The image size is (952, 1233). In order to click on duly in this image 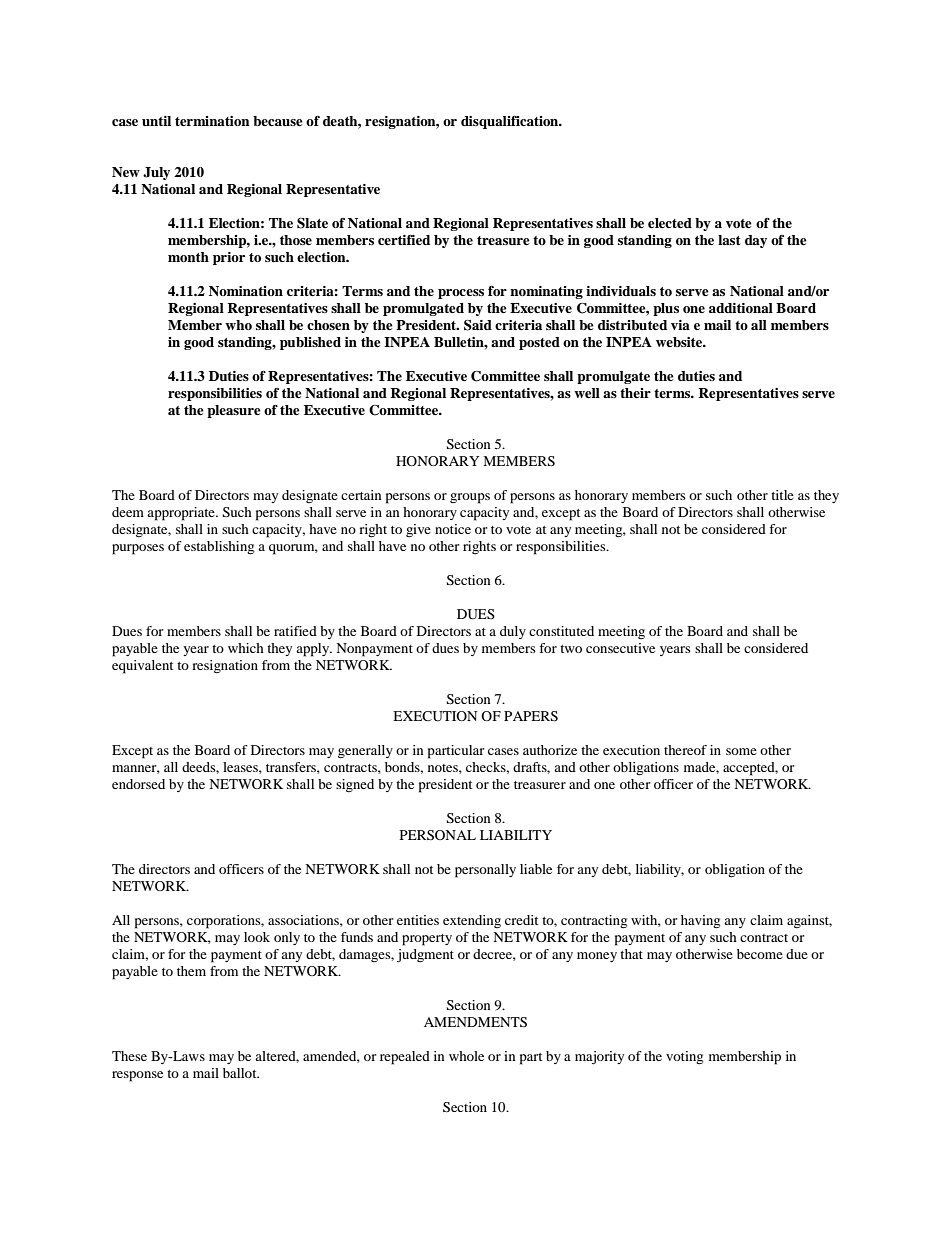, I will do `click(513, 632)`.
